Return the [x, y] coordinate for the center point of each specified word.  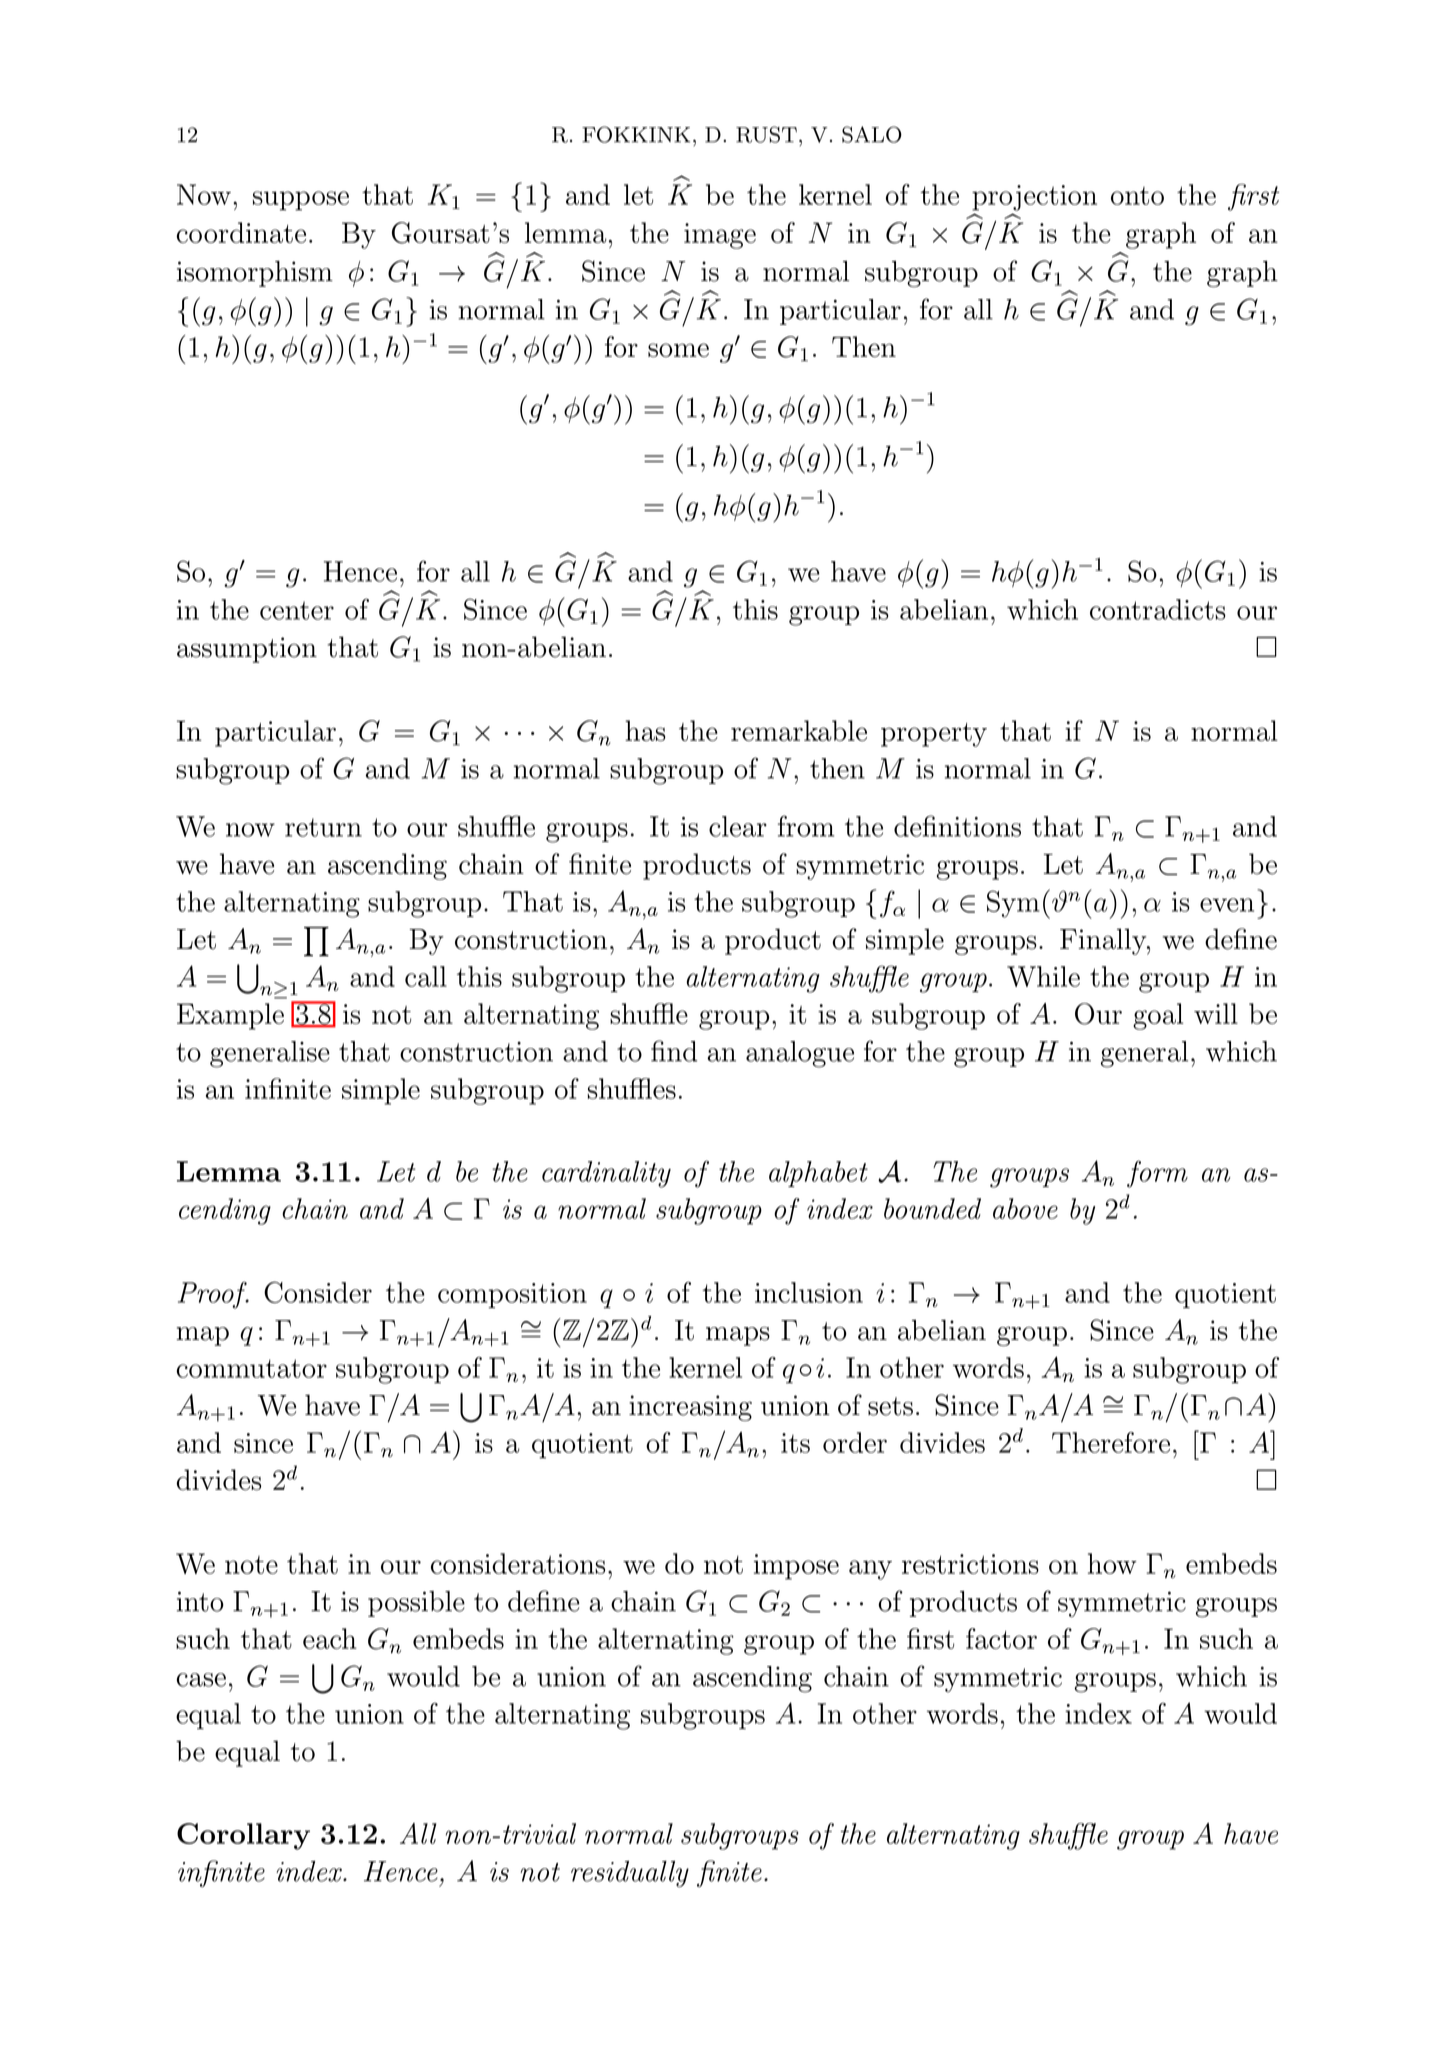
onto [1137, 196]
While [1043, 976]
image [720, 236]
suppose [301, 201]
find [674, 1051]
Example [230, 1016]
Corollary [243, 1836]
